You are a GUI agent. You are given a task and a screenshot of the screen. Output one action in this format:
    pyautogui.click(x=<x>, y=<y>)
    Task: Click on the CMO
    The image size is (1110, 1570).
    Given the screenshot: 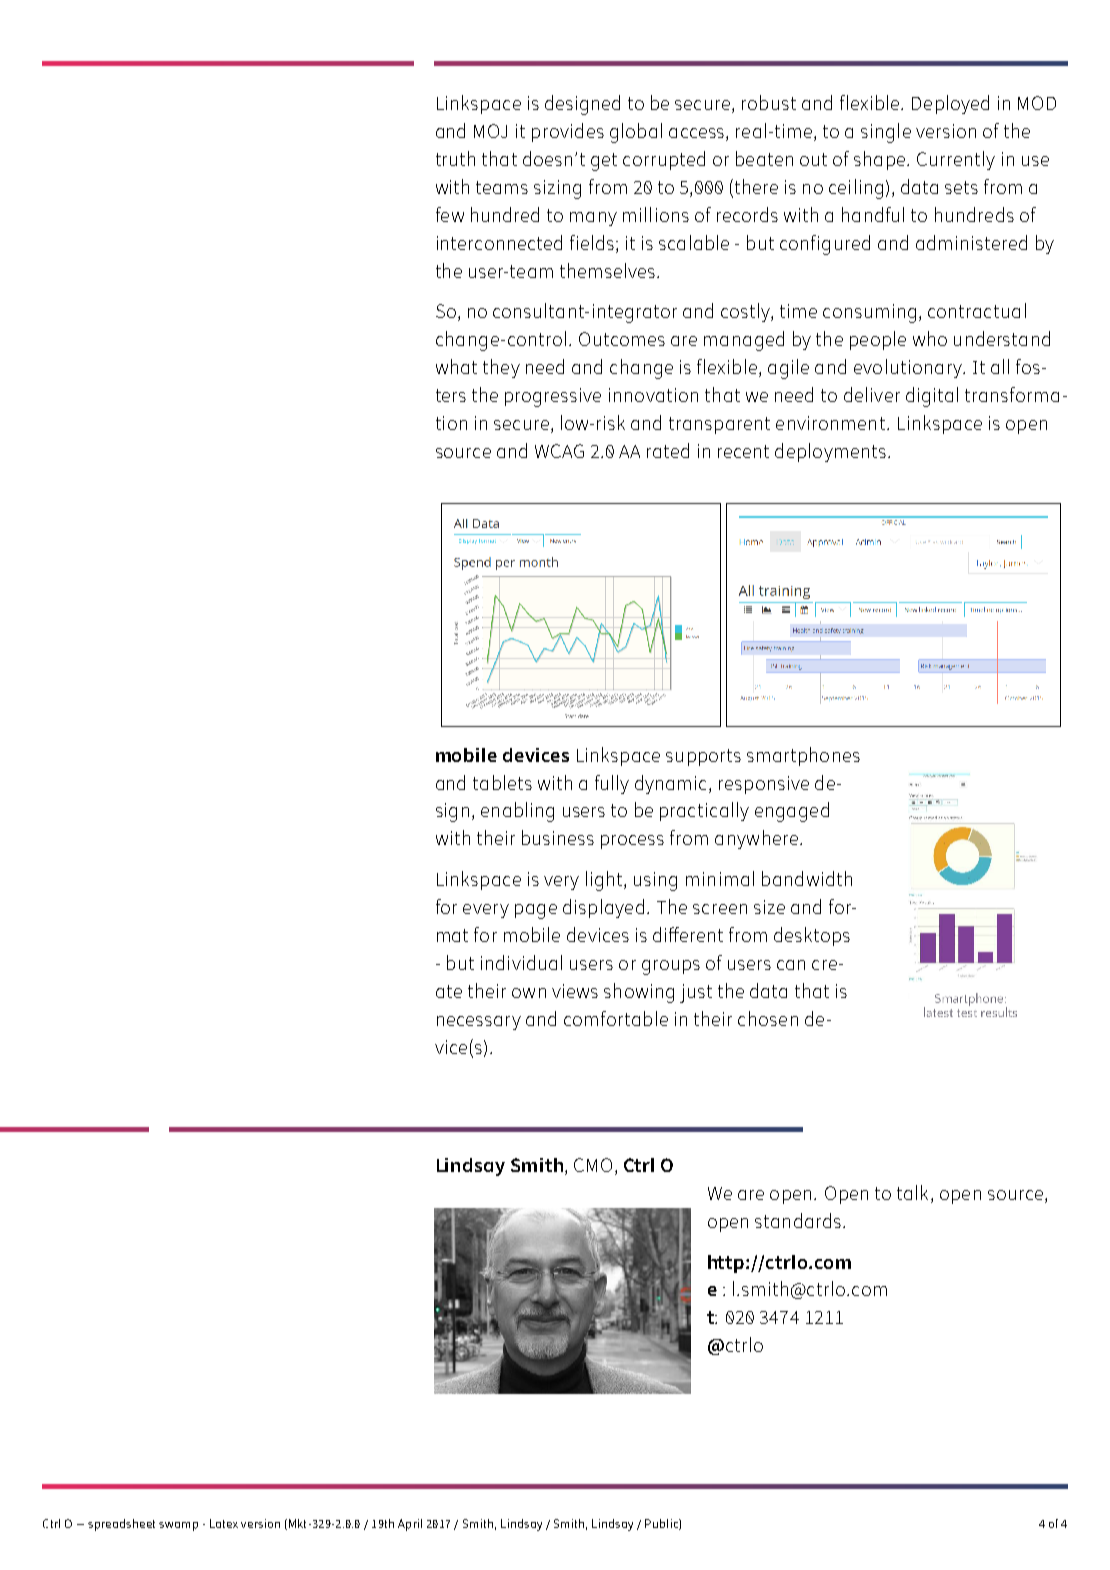 What is the action you would take?
    pyautogui.click(x=593, y=1165)
